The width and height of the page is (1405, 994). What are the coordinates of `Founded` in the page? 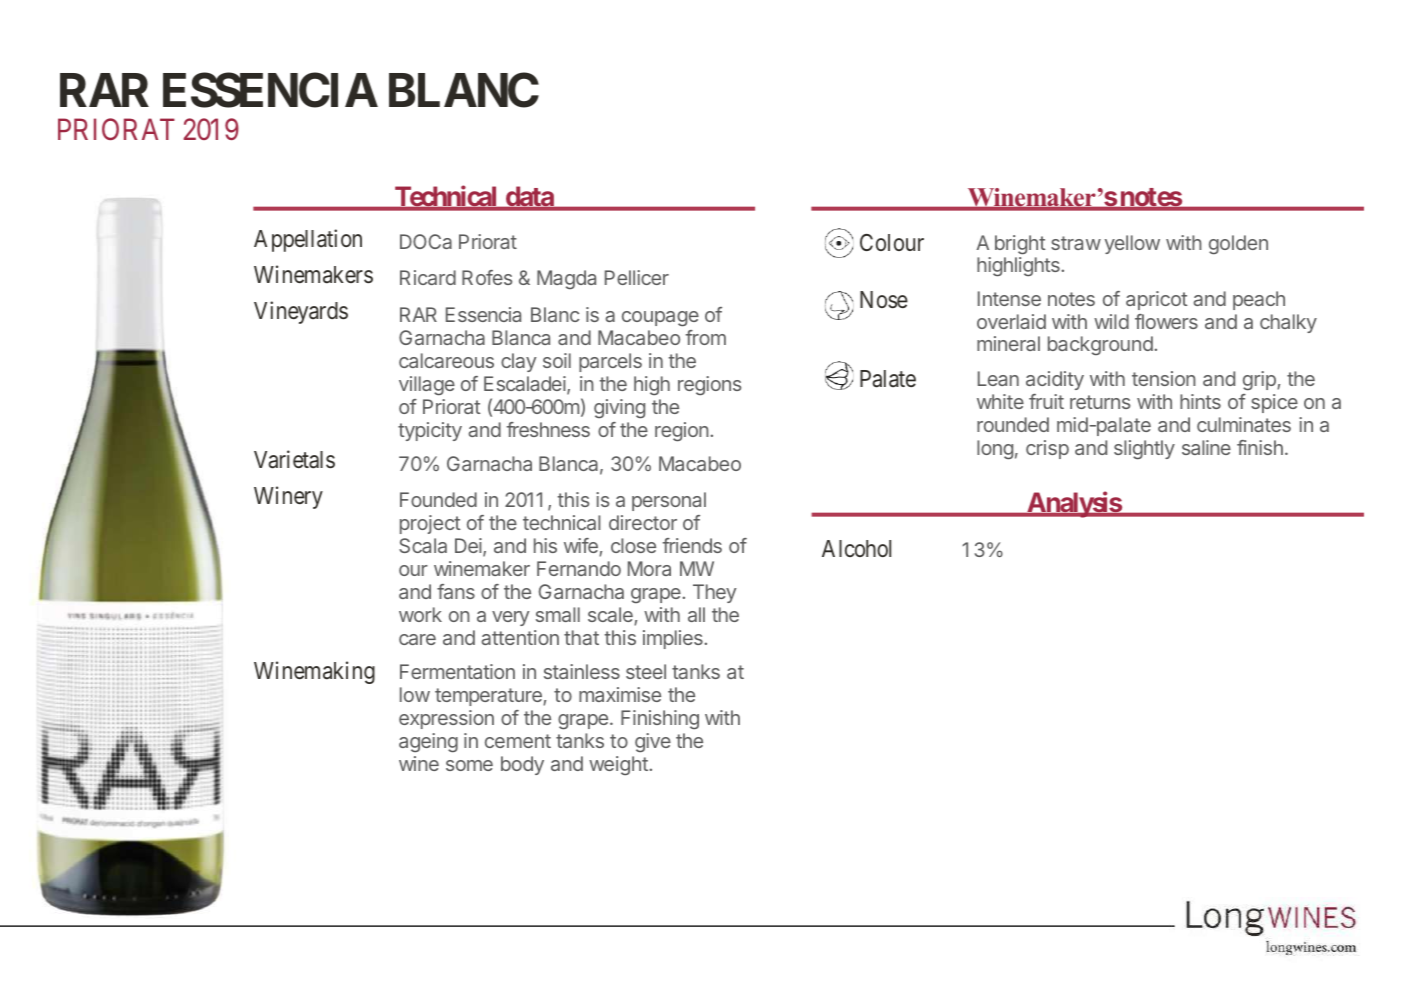 It's located at (438, 499).
